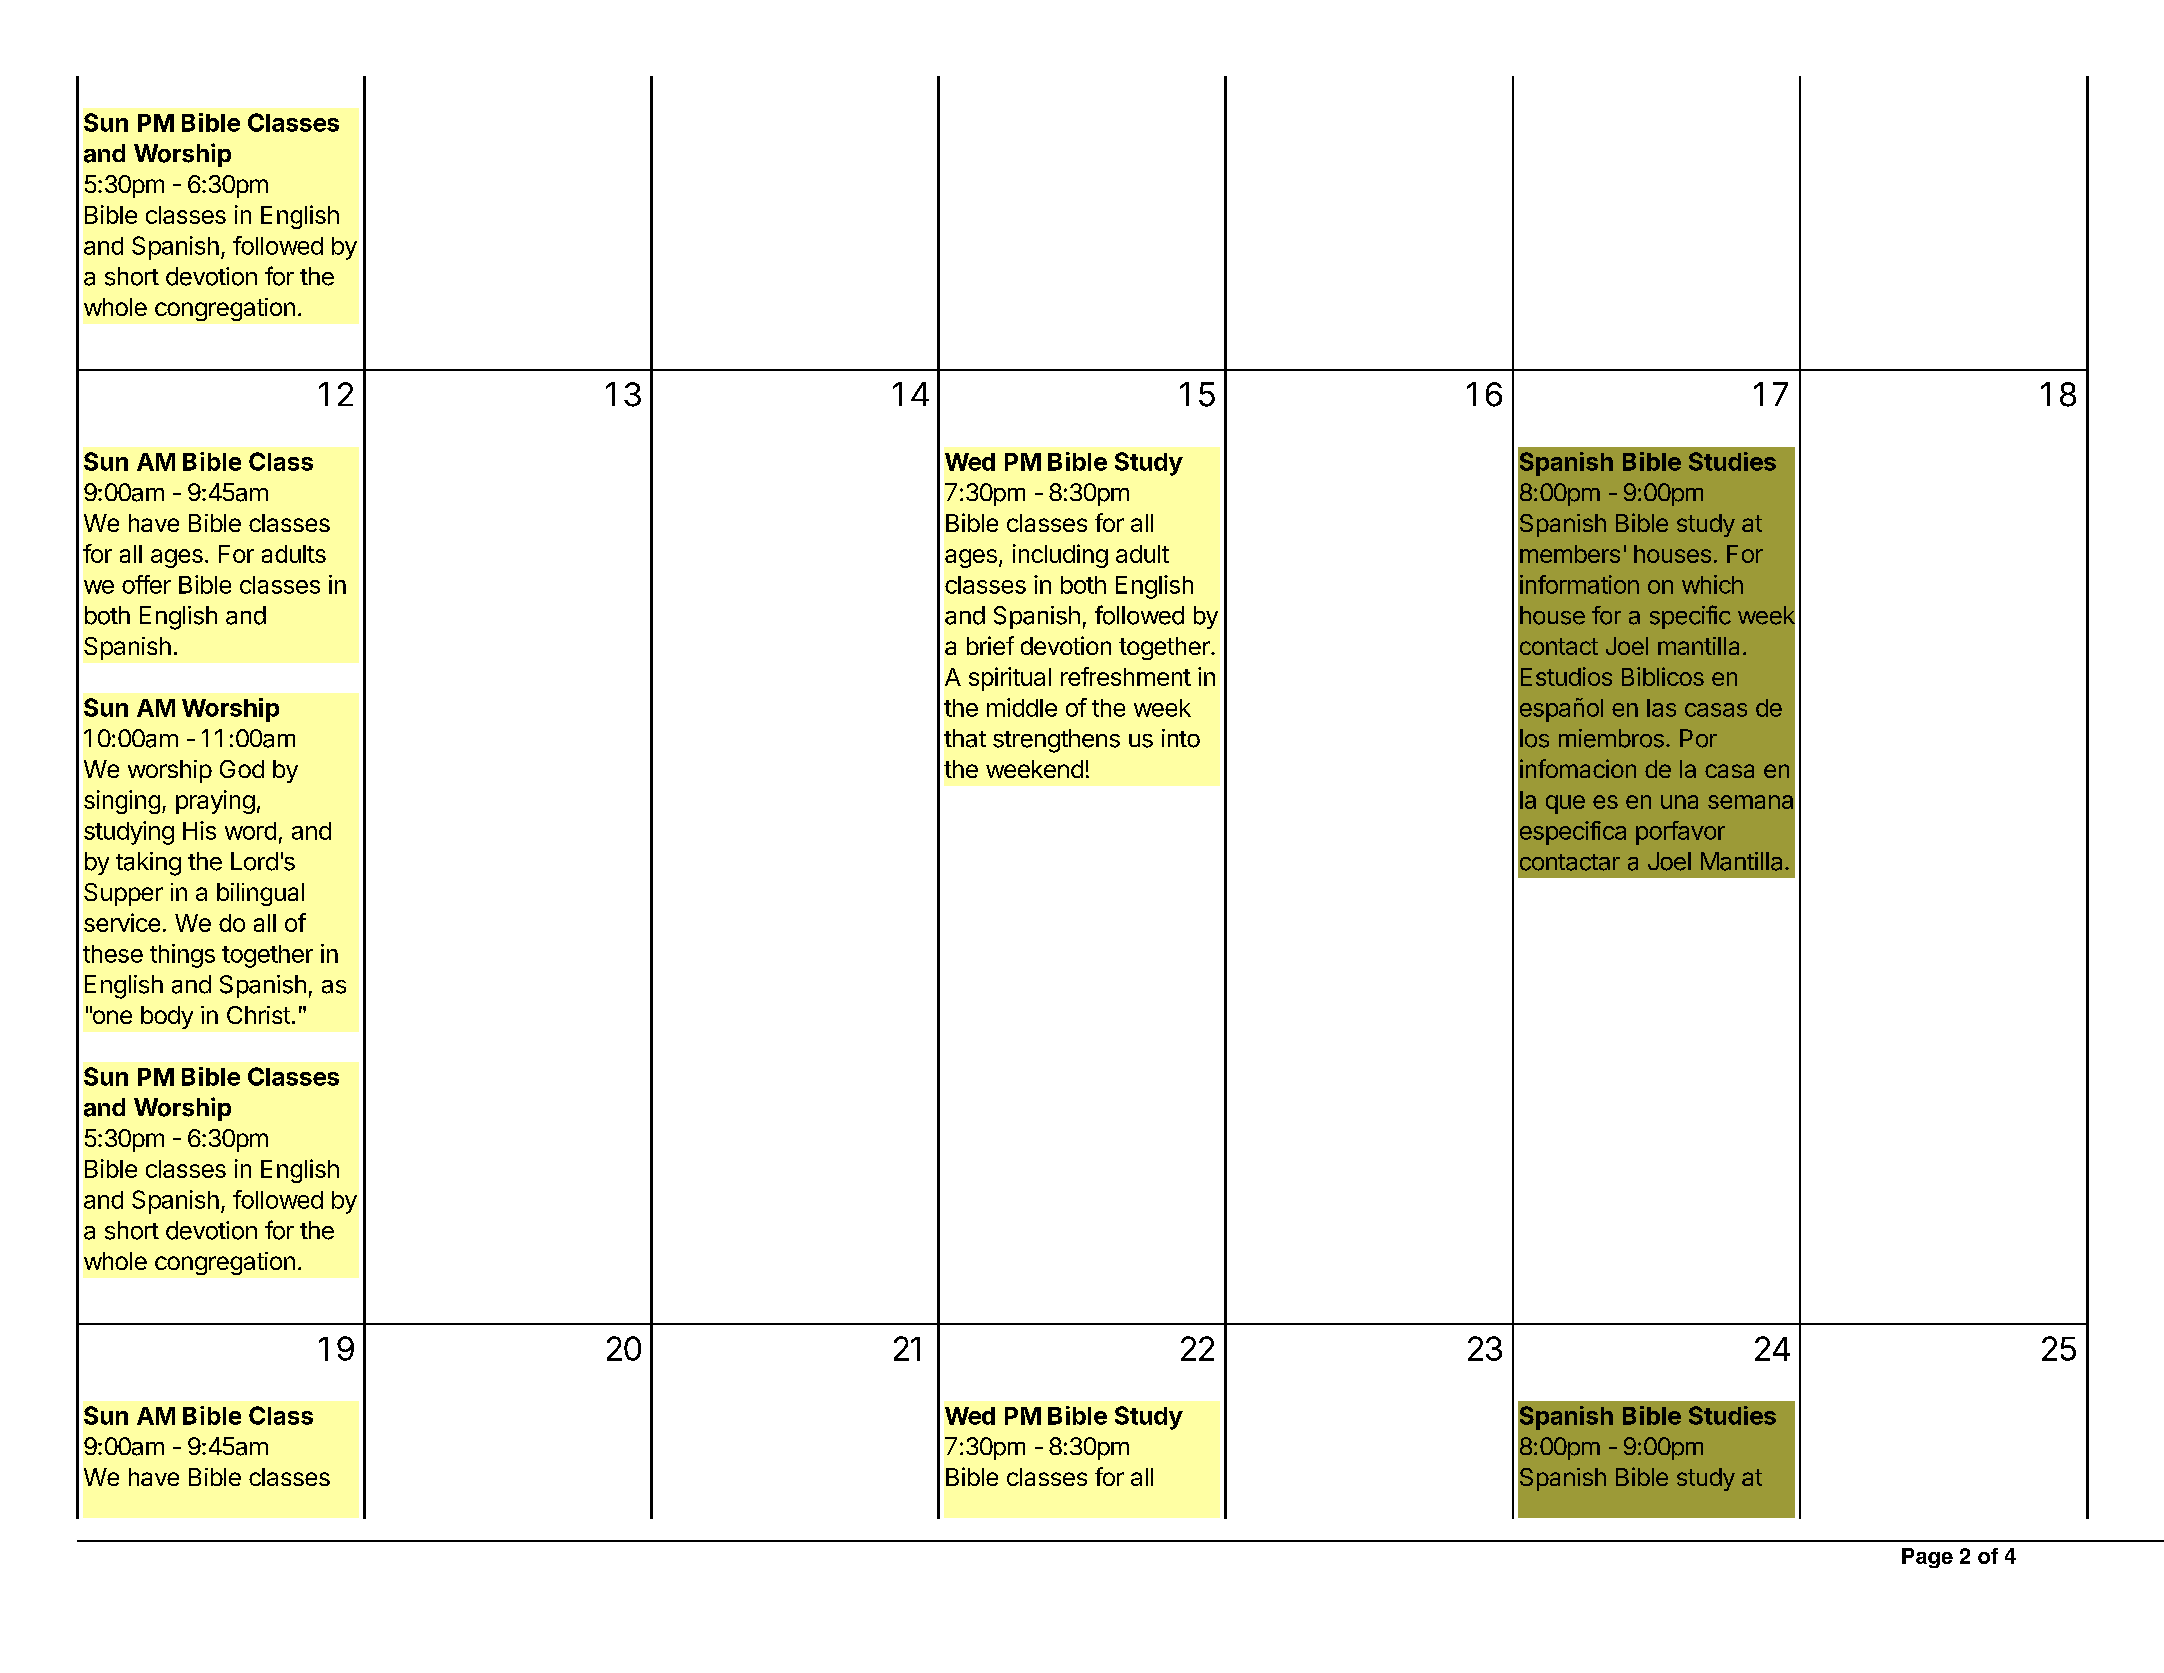 This screenshot has width=2164, height=1673. What do you see at coordinates (167, 1017) in the screenshot?
I see `body` at bounding box center [167, 1017].
